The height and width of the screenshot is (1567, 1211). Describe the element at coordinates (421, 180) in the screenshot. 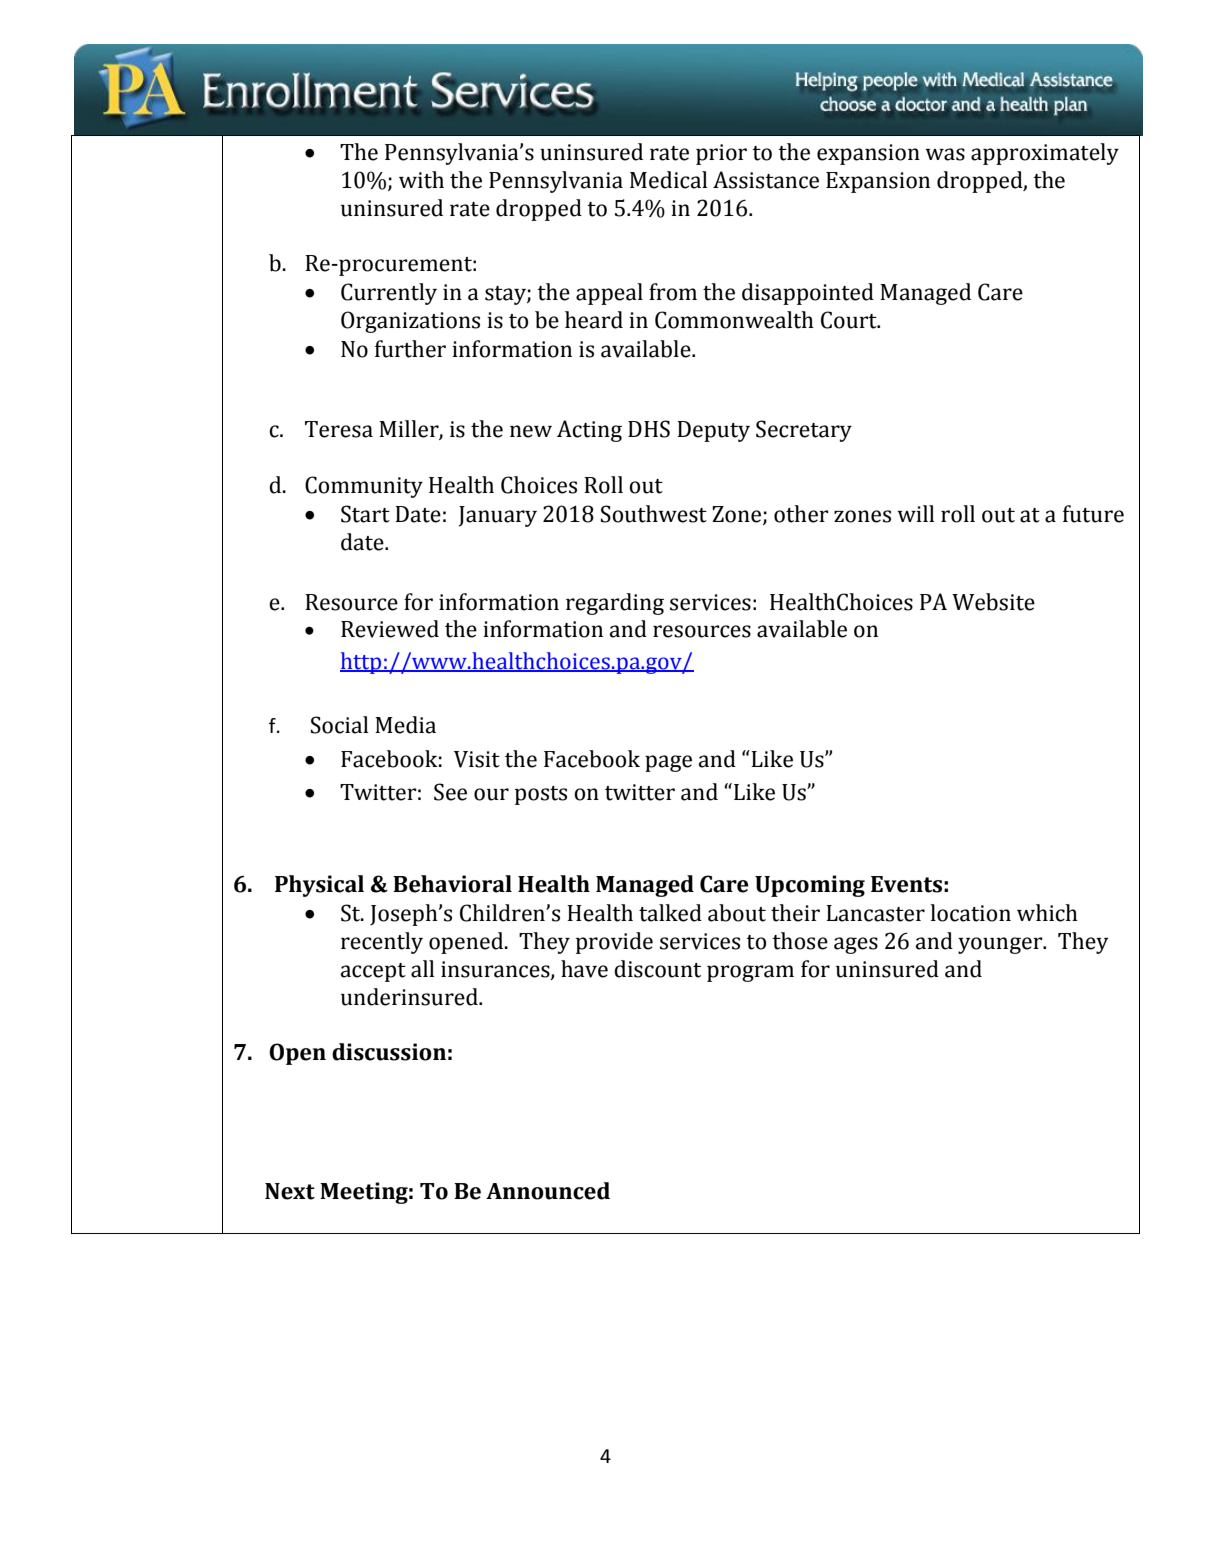

I see `with` at that location.
